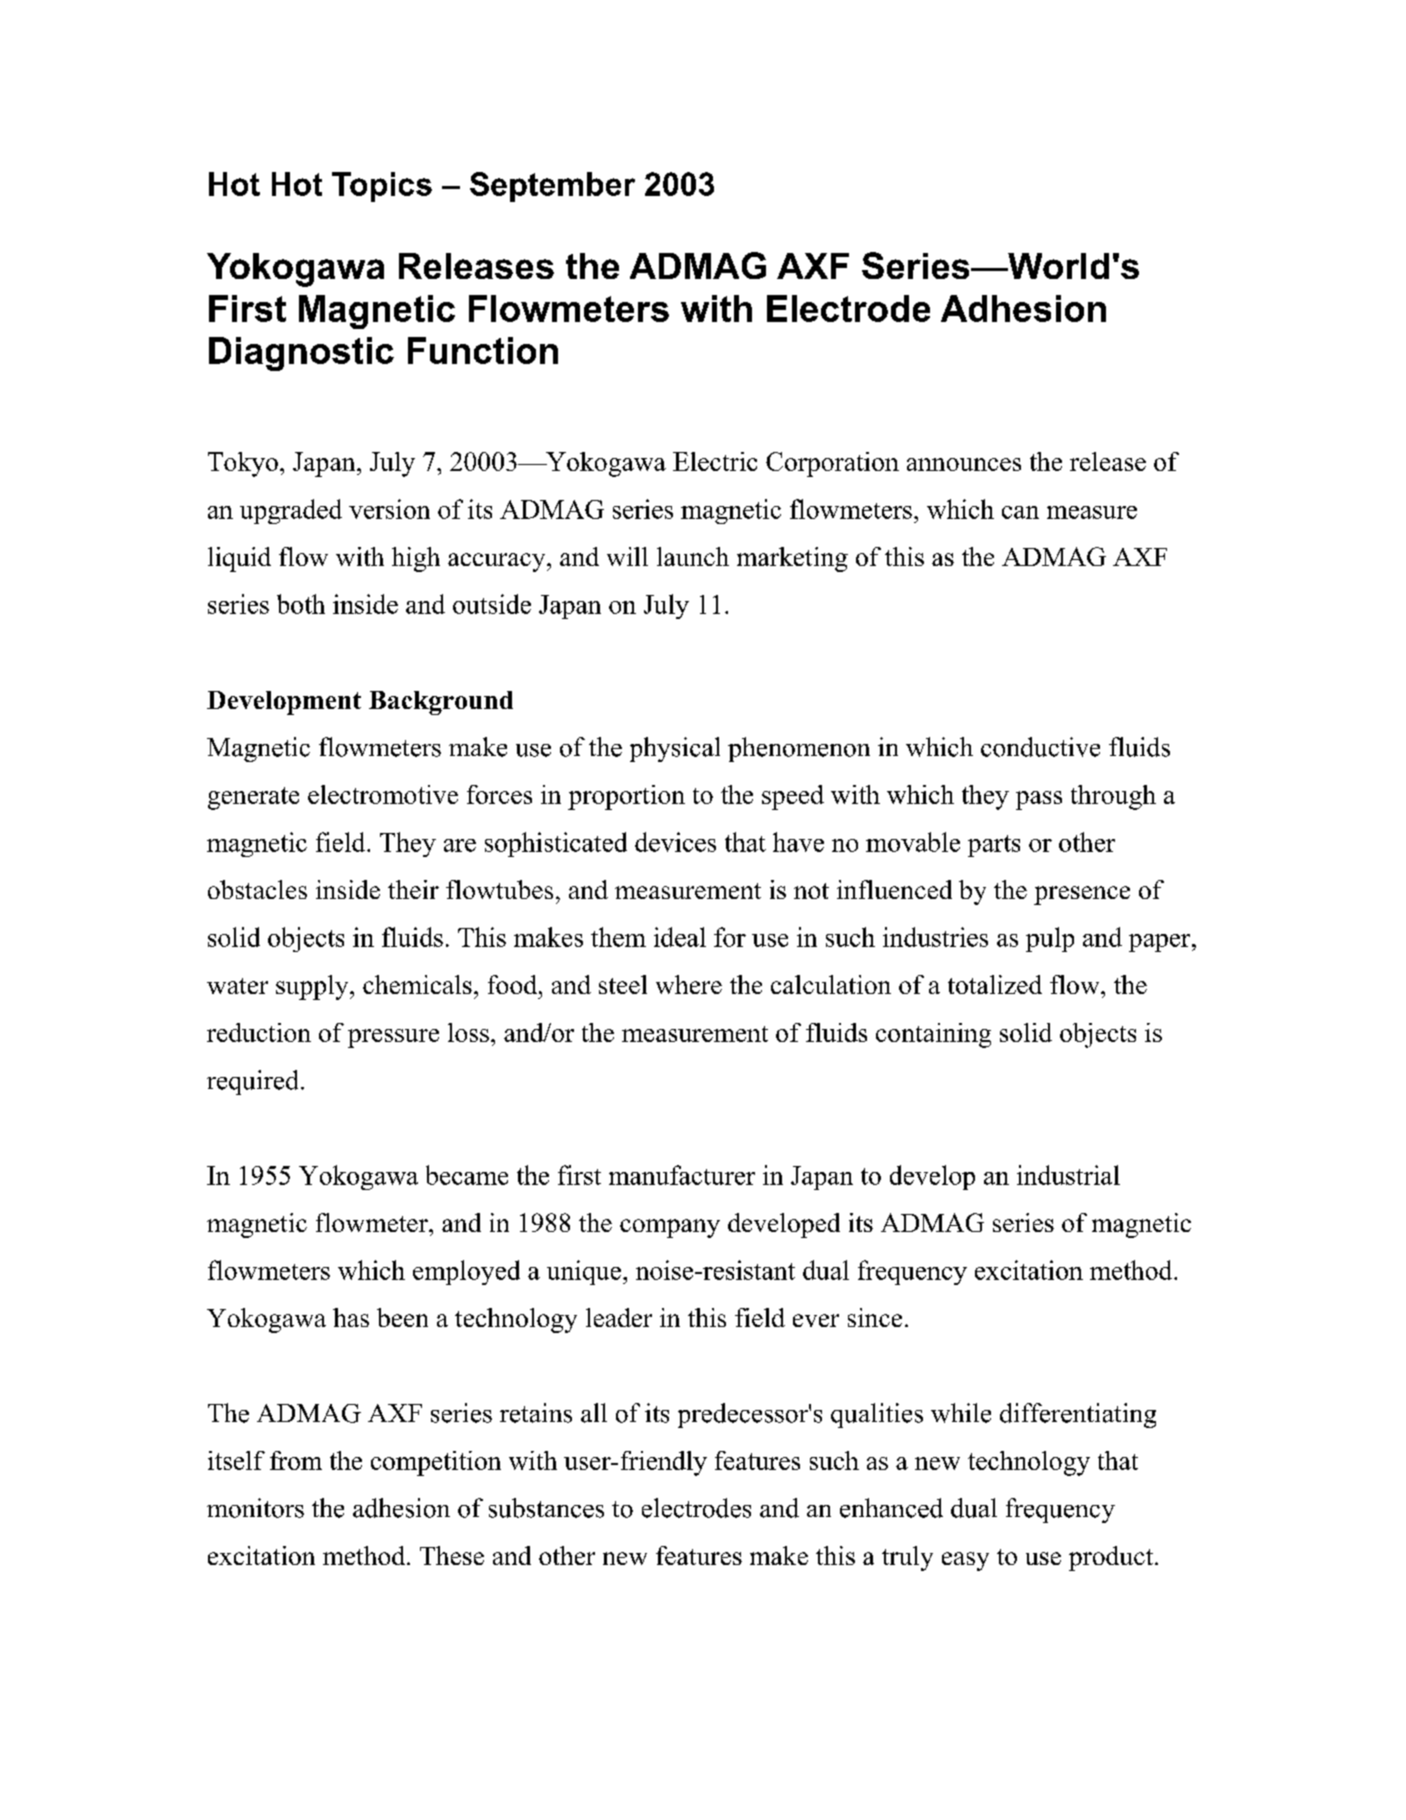  Describe the element at coordinates (301, 604) in the screenshot. I see `both` at that location.
